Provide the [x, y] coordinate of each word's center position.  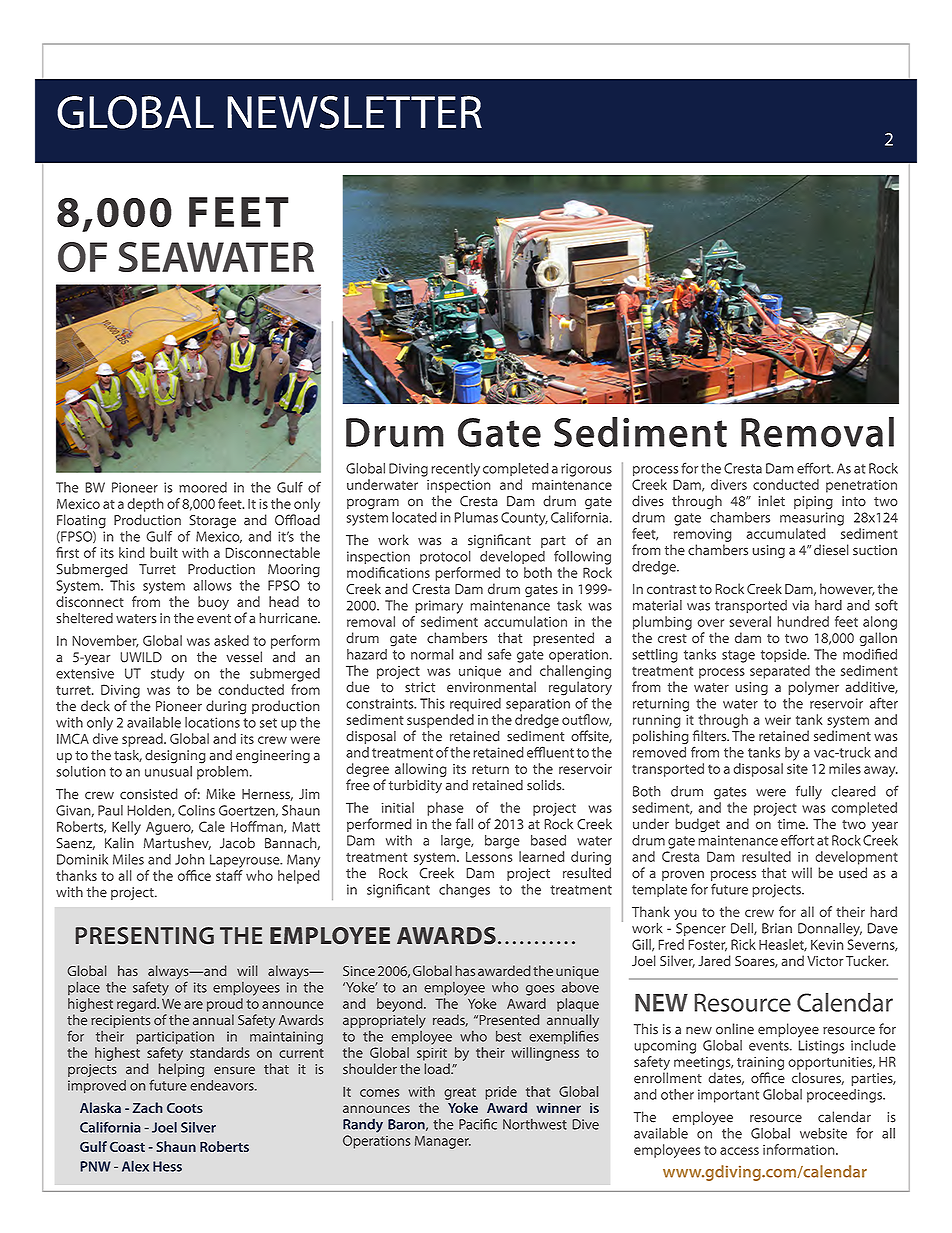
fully [809, 792]
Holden [150, 811]
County [524, 519]
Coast [127, 1147]
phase [445, 809]
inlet [772, 501]
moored [203, 487]
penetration [861, 486]
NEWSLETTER [354, 112]
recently [455, 470]
